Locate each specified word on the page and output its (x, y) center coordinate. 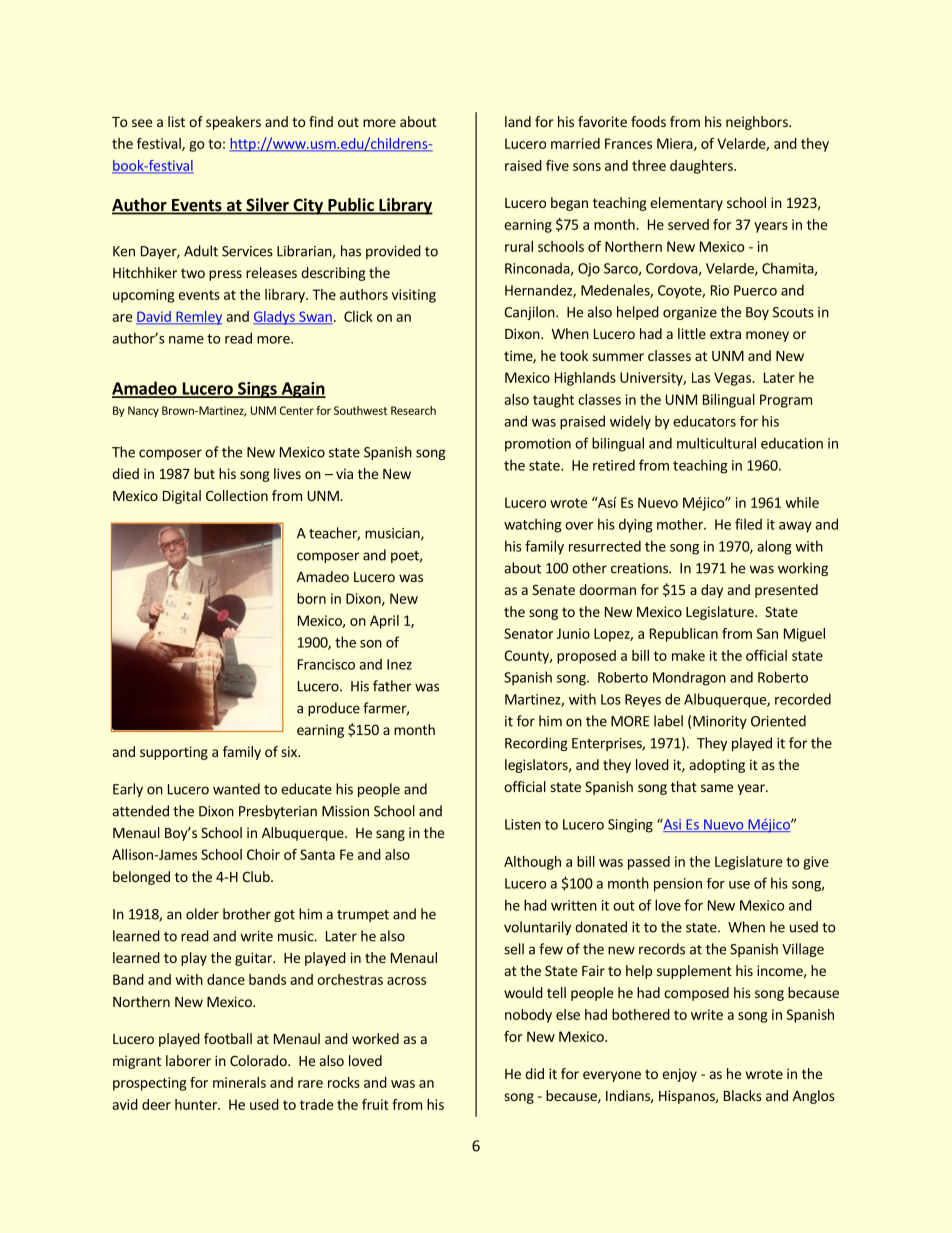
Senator (528, 633)
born (311, 598)
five (557, 165)
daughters (702, 167)
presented (786, 591)
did (534, 1073)
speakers (233, 123)
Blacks (743, 1095)
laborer (188, 1060)
